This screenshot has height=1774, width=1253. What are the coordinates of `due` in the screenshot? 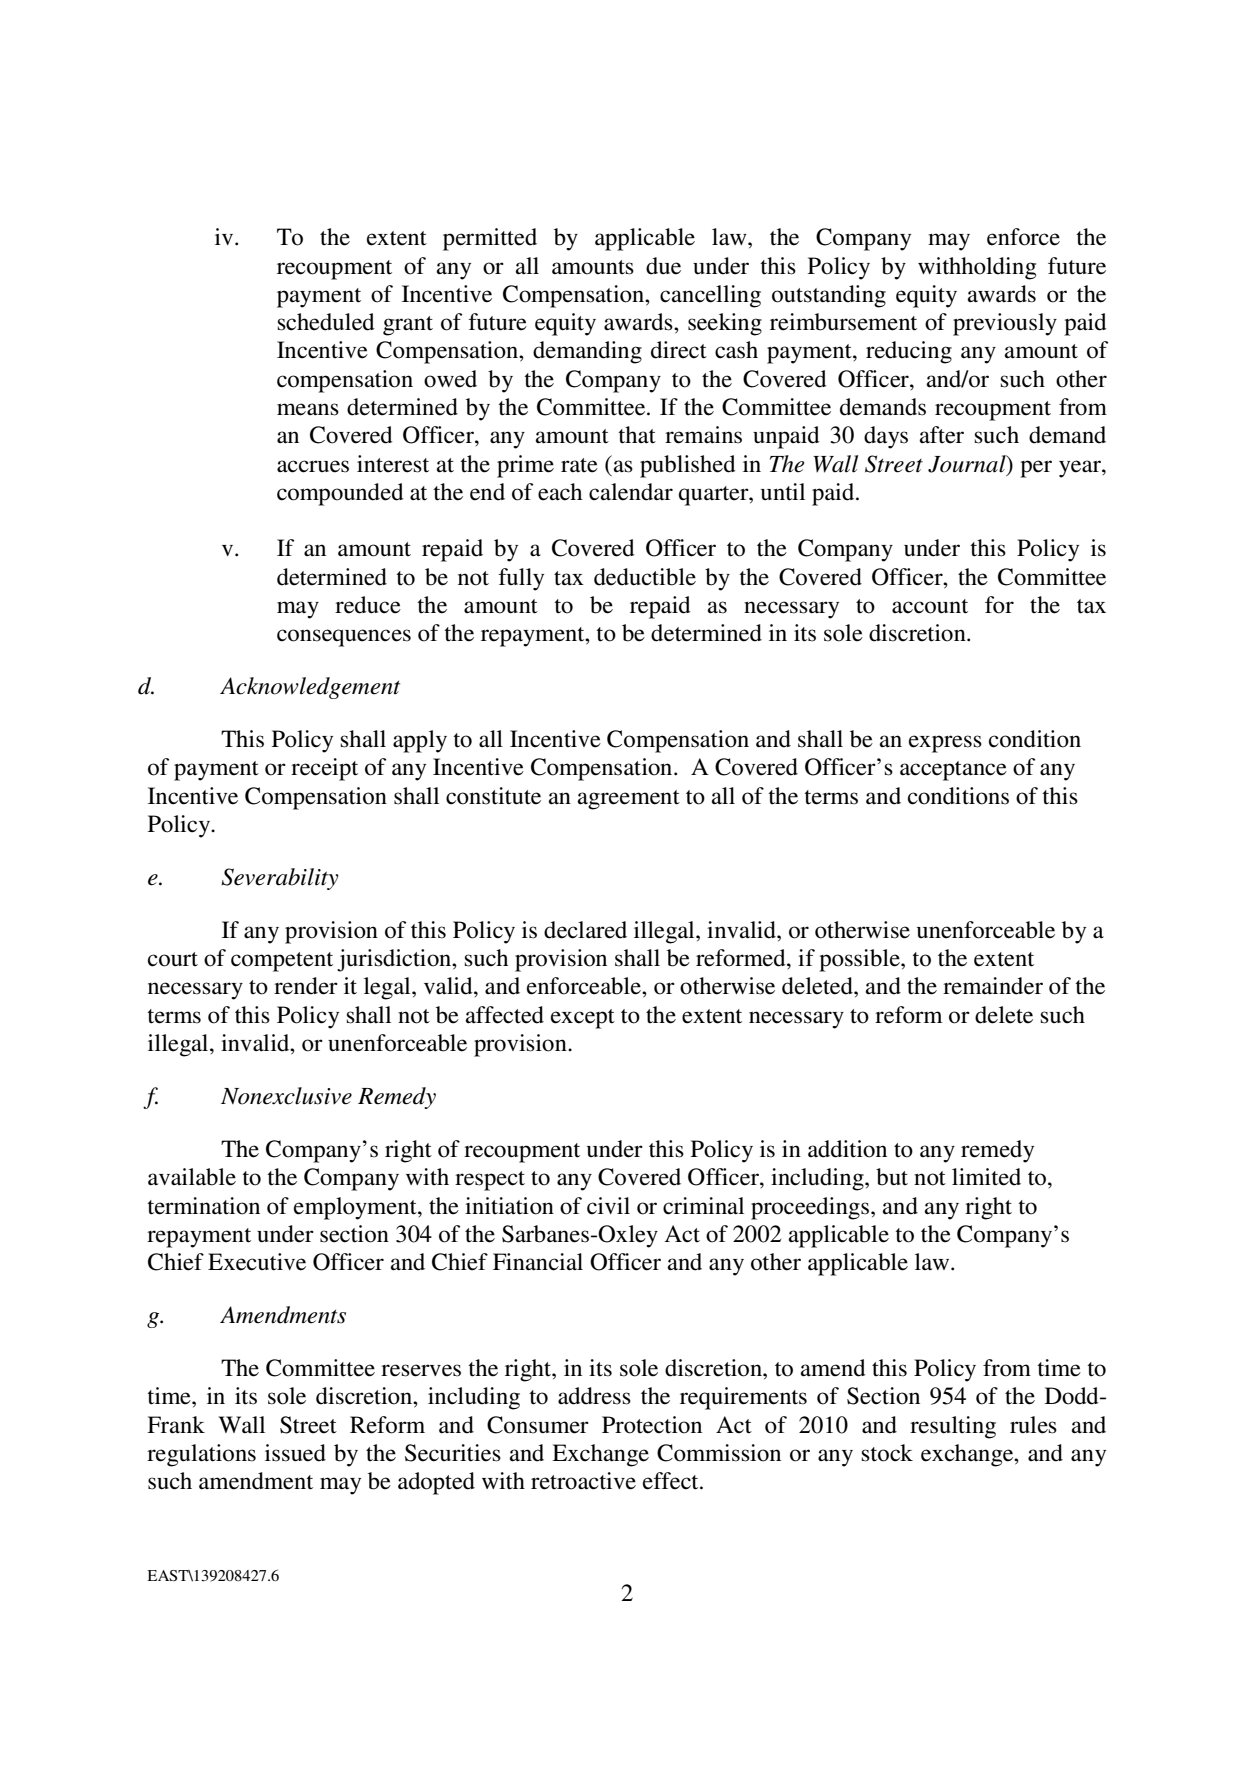 It's located at (663, 266).
